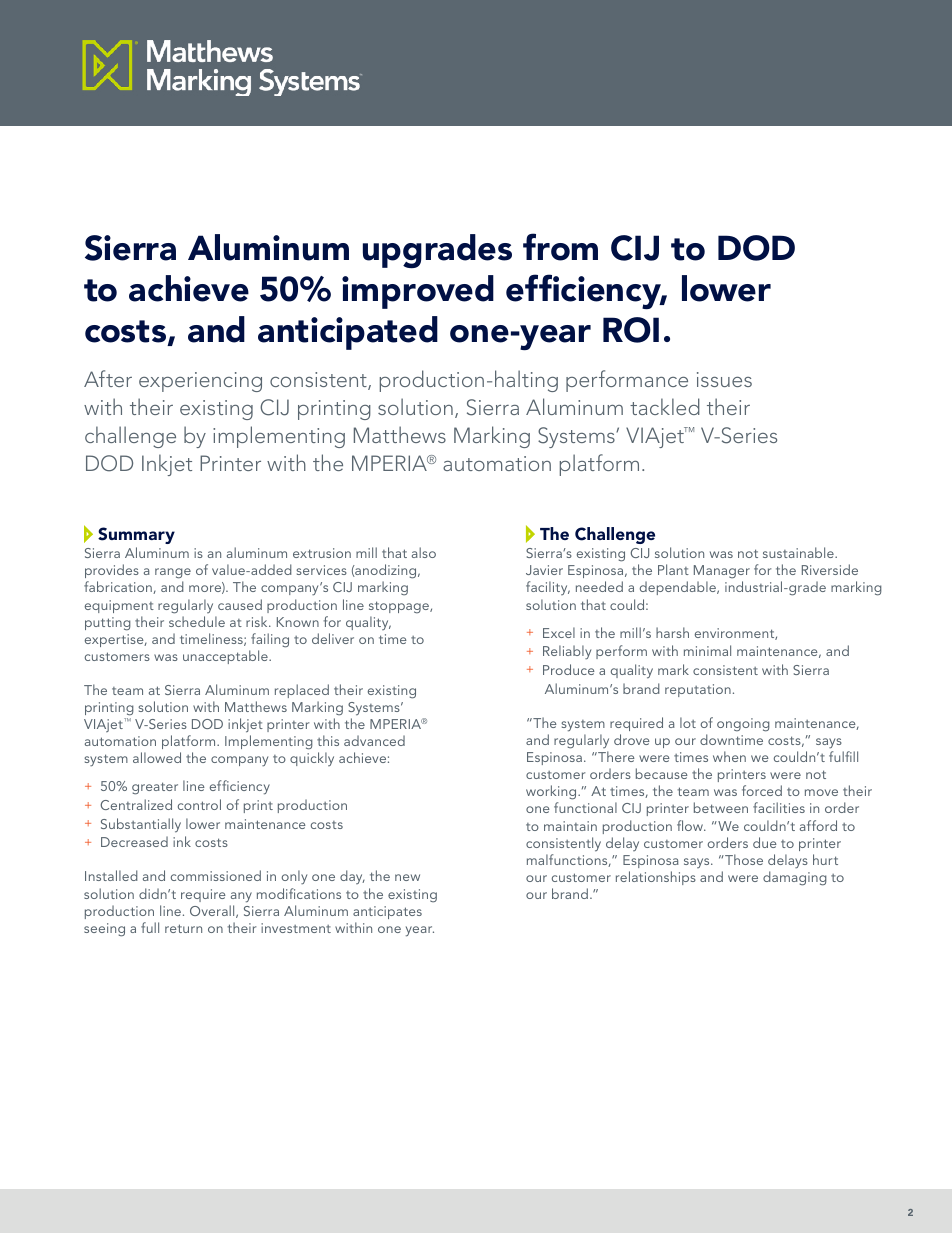 The height and width of the page is (1233, 952). Describe the element at coordinates (173, 575) in the page. I see `range` at that location.
